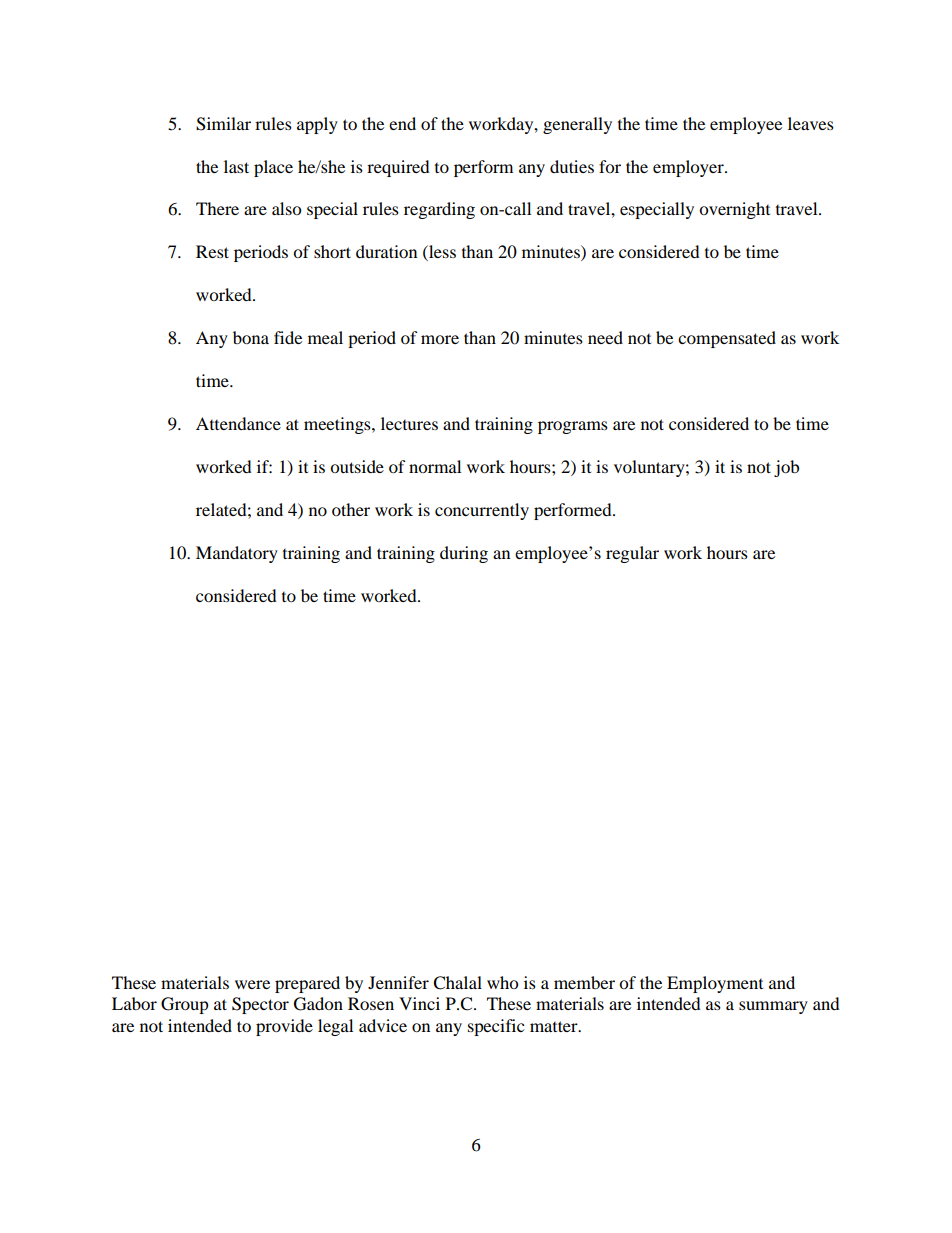 The height and width of the screenshot is (1233, 952). What do you see at coordinates (251, 337) in the screenshot?
I see `bona` at bounding box center [251, 337].
